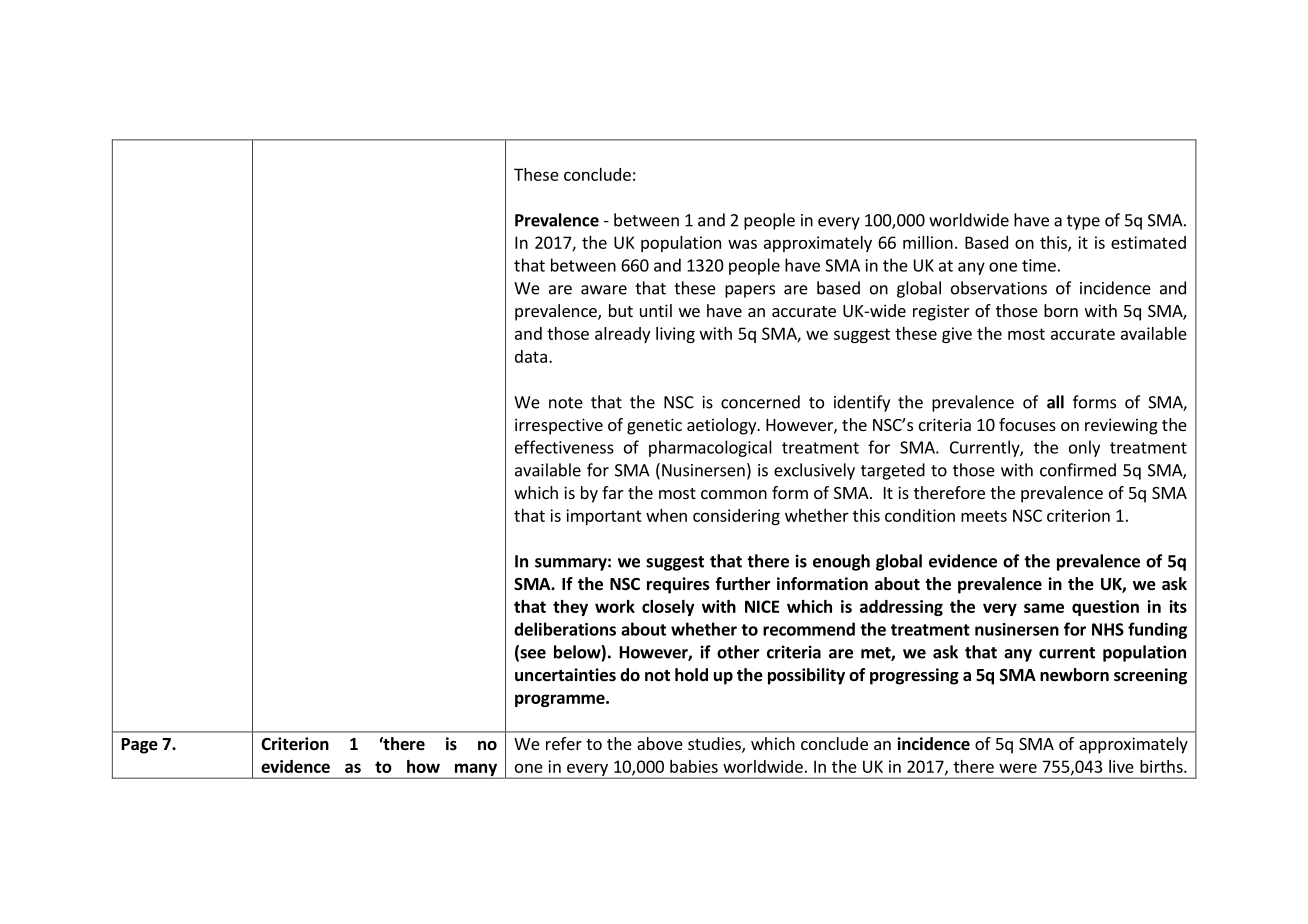  I want to click on Page, so click(140, 746).
